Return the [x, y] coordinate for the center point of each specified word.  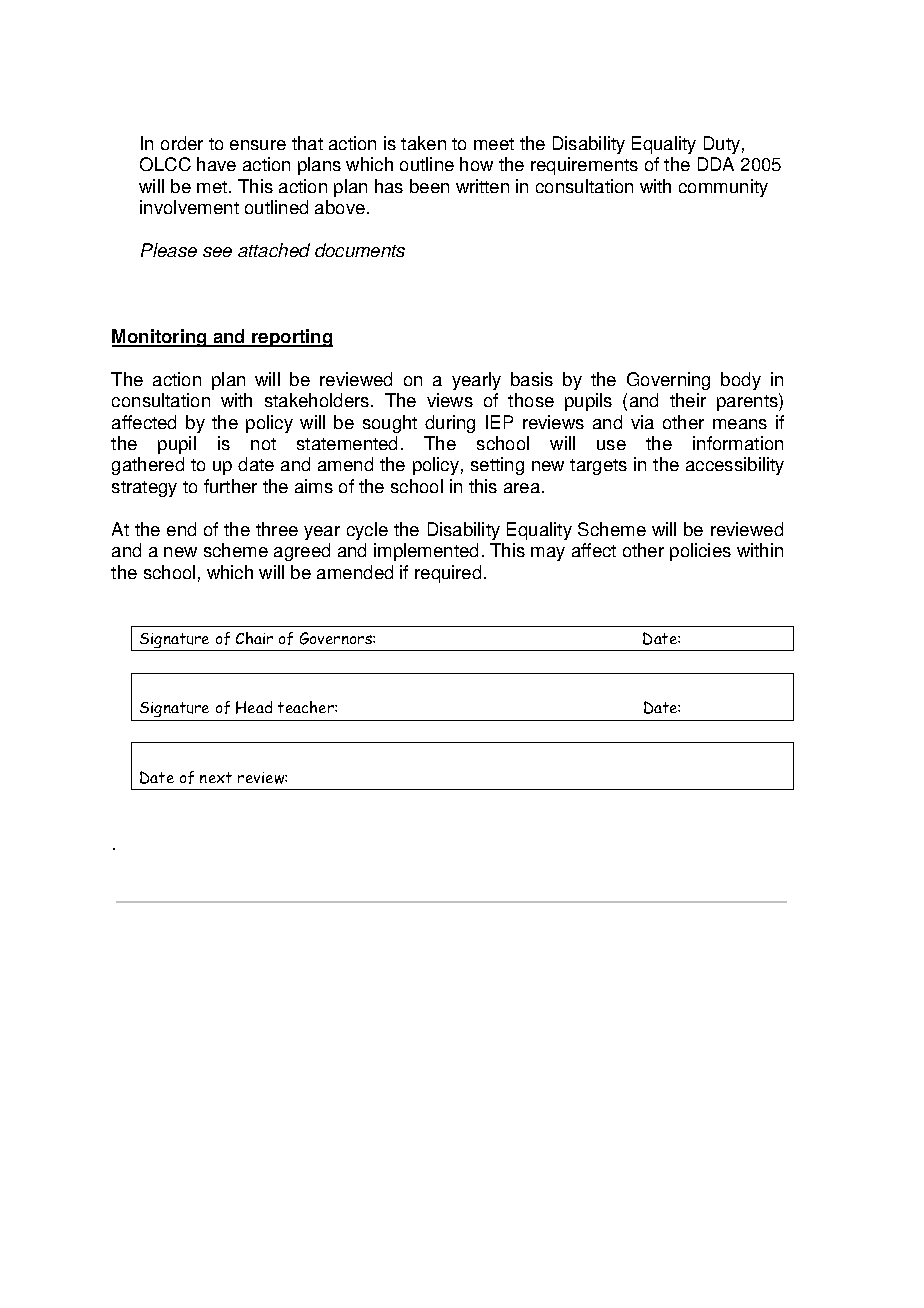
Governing [668, 381]
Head [254, 707]
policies [700, 552]
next [216, 777]
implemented [426, 552]
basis [532, 379]
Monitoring [160, 338]
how [476, 164]
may [548, 554]
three [277, 529]
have [216, 164]
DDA [716, 164]
